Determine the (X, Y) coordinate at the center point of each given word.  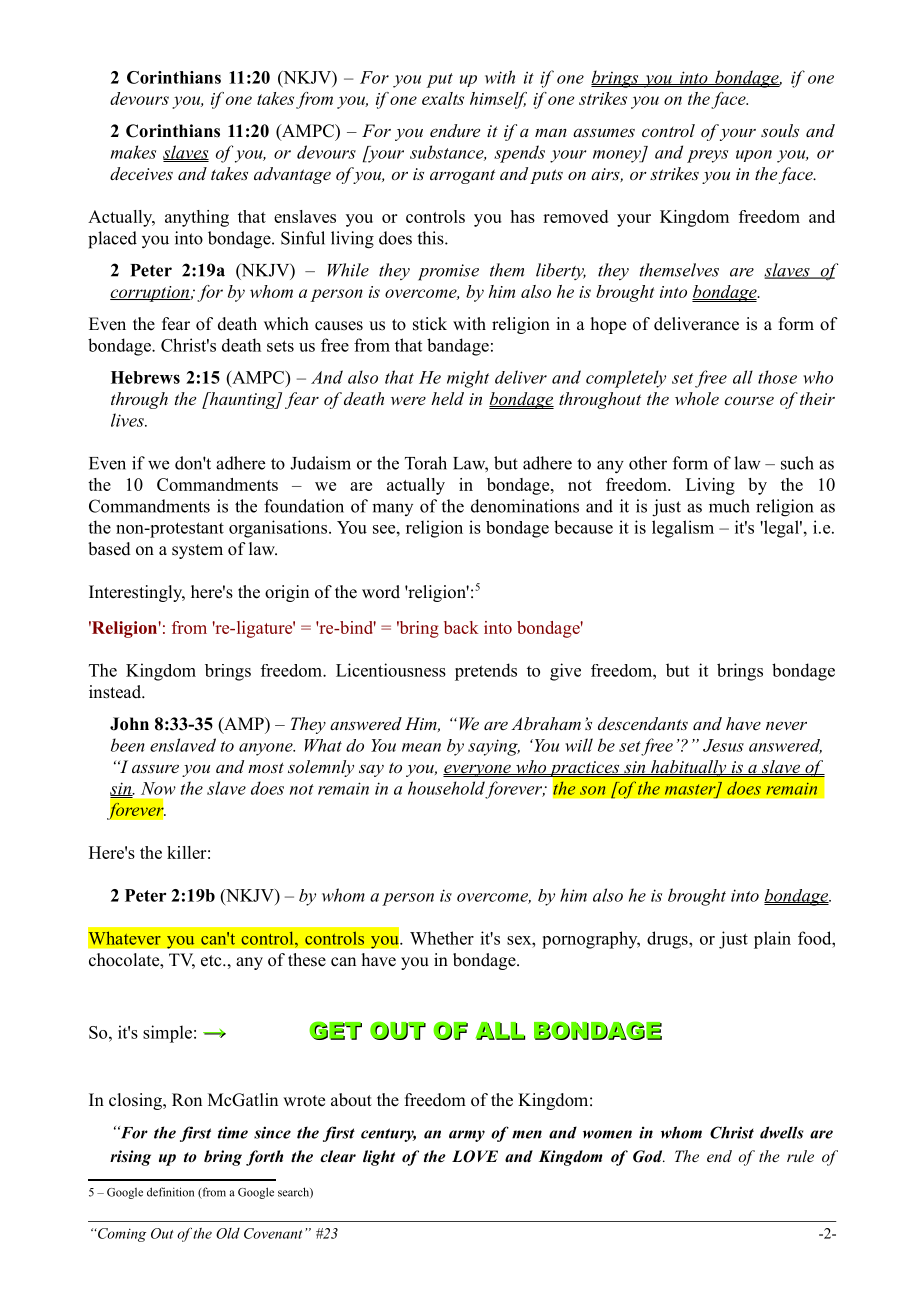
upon (754, 156)
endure (455, 130)
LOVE (475, 1156)
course (749, 400)
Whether (442, 938)
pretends (486, 672)
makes (133, 152)
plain (772, 940)
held (447, 398)
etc (212, 961)
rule (800, 1156)
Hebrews (145, 377)
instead (116, 692)
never (786, 725)
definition (170, 1192)
